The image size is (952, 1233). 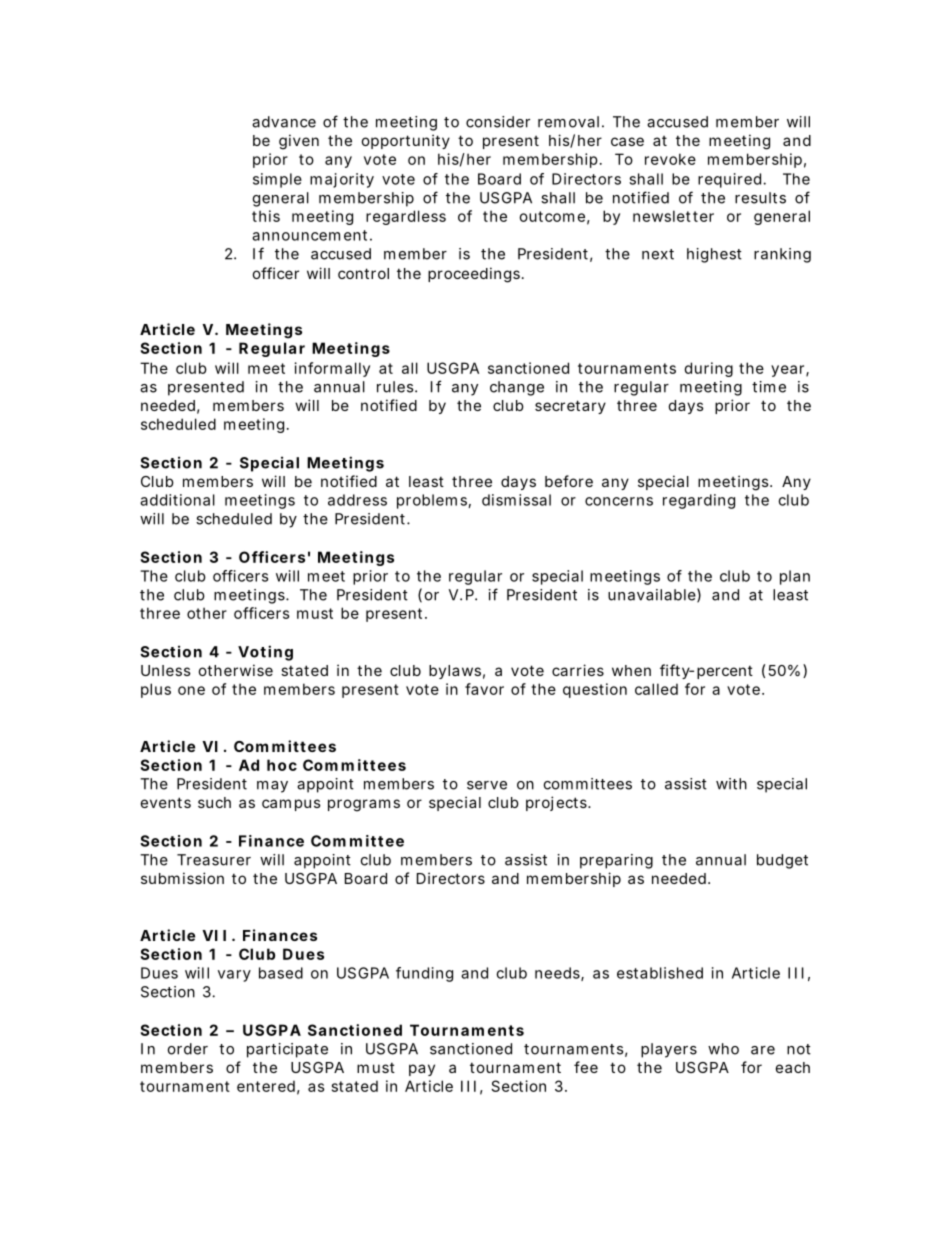 What do you see at coordinates (277, 180) in the screenshot?
I see `simple` at bounding box center [277, 180].
